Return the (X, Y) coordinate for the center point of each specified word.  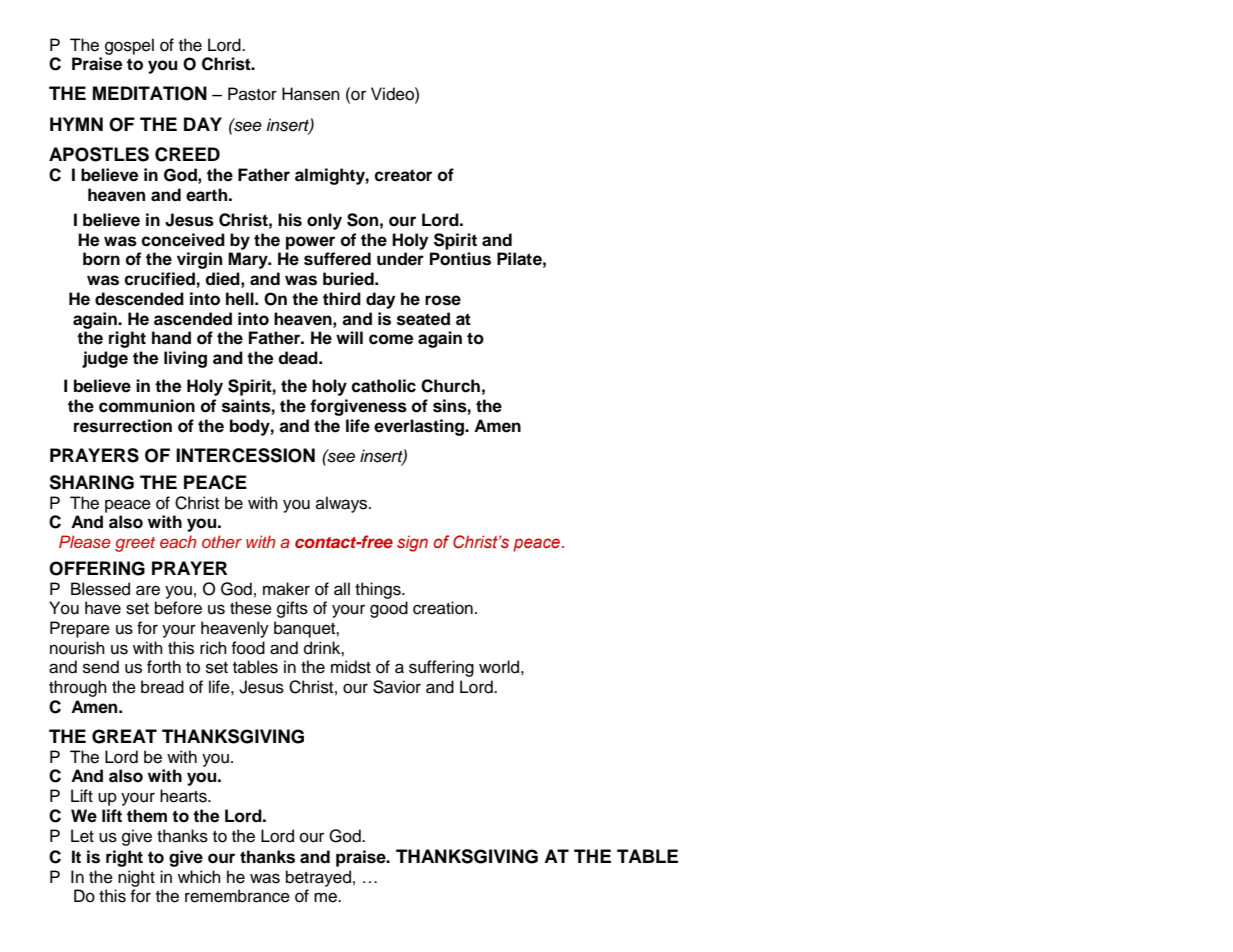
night (136, 878)
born (101, 259)
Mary (249, 260)
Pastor (252, 94)
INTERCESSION (245, 455)
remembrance (237, 896)
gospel (129, 46)
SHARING (91, 482)
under (400, 259)
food (248, 648)
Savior (397, 687)
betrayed (318, 878)
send (101, 667)
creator (403, 175)
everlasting (420, 427)
